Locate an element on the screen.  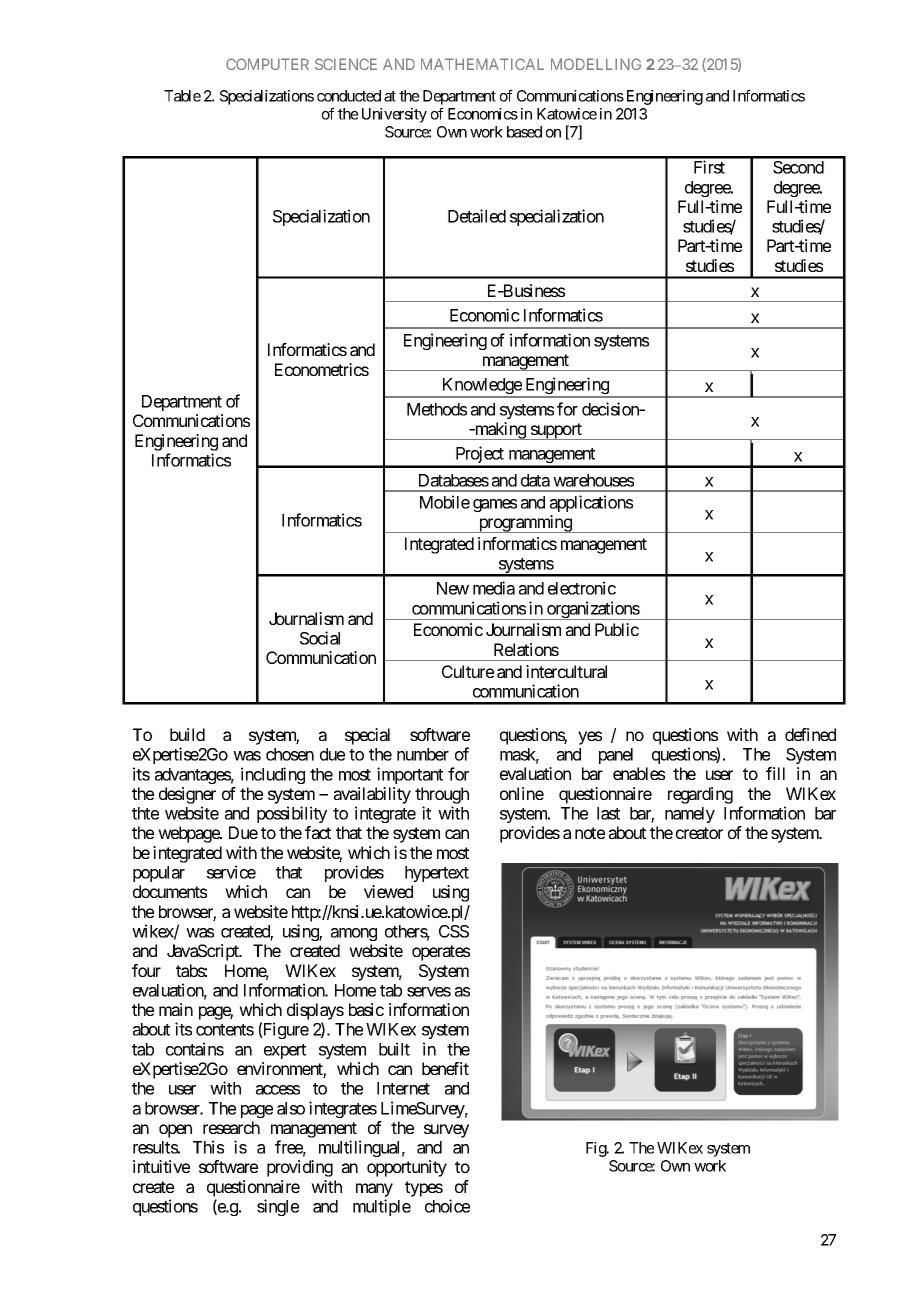
First is located at coordinates (709, 167).
